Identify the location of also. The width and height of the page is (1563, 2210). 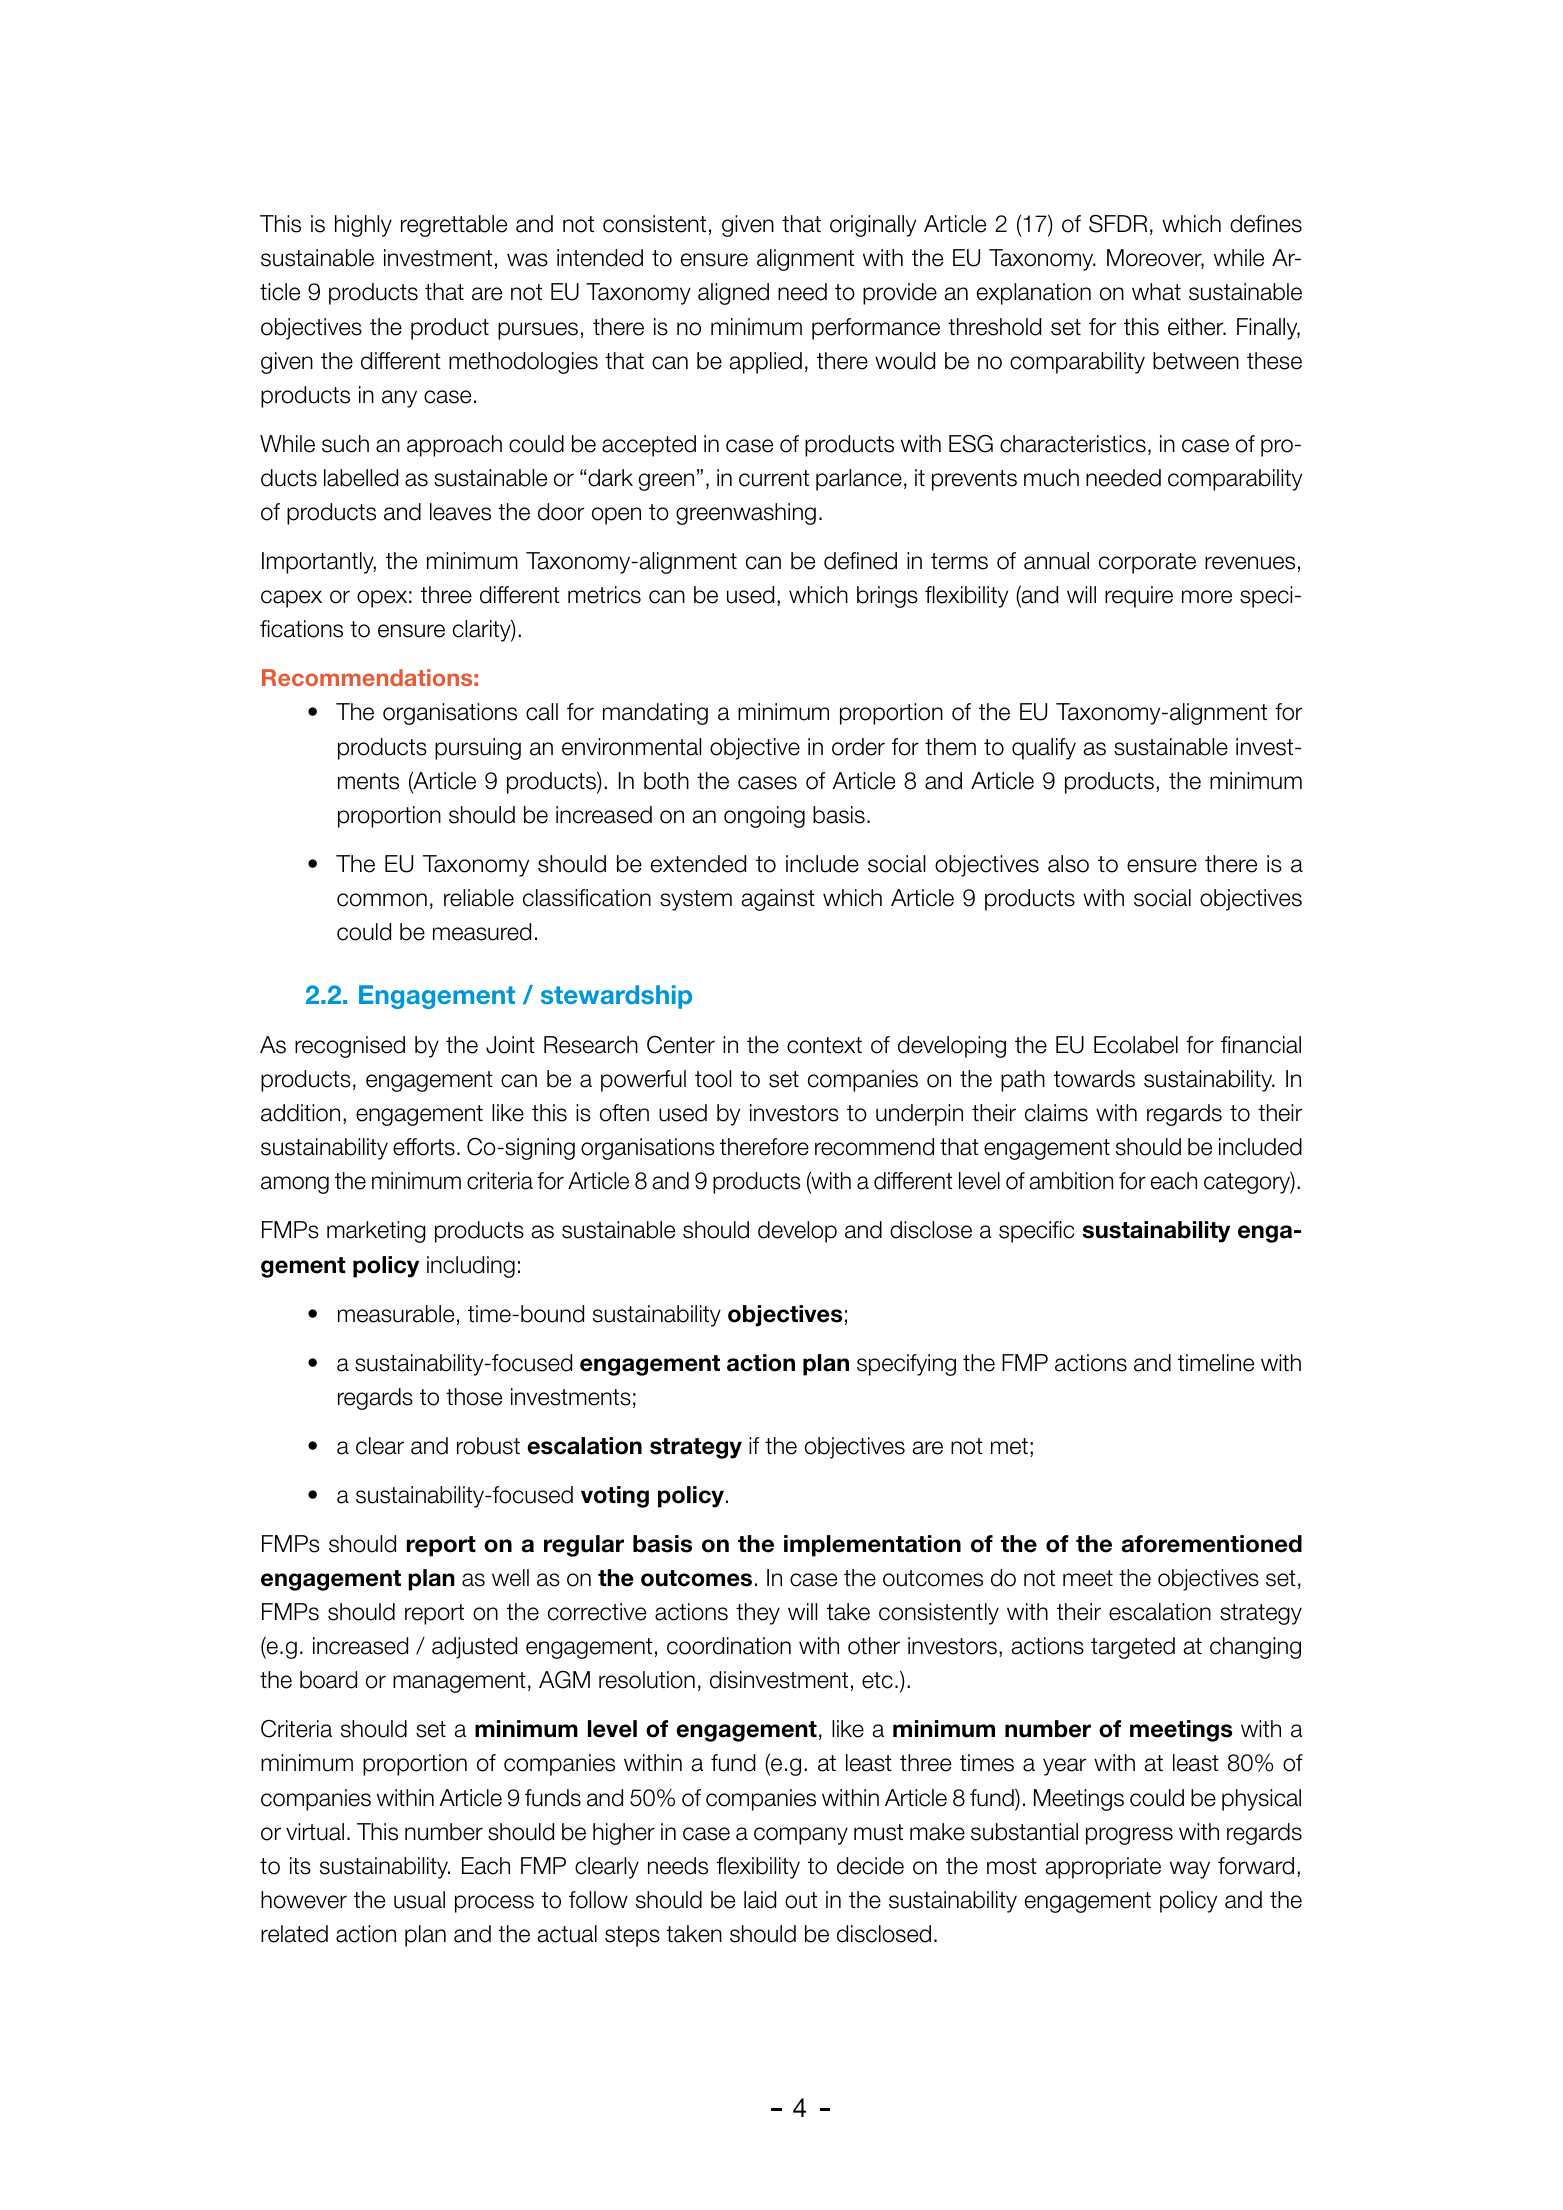
(1068, 864).
